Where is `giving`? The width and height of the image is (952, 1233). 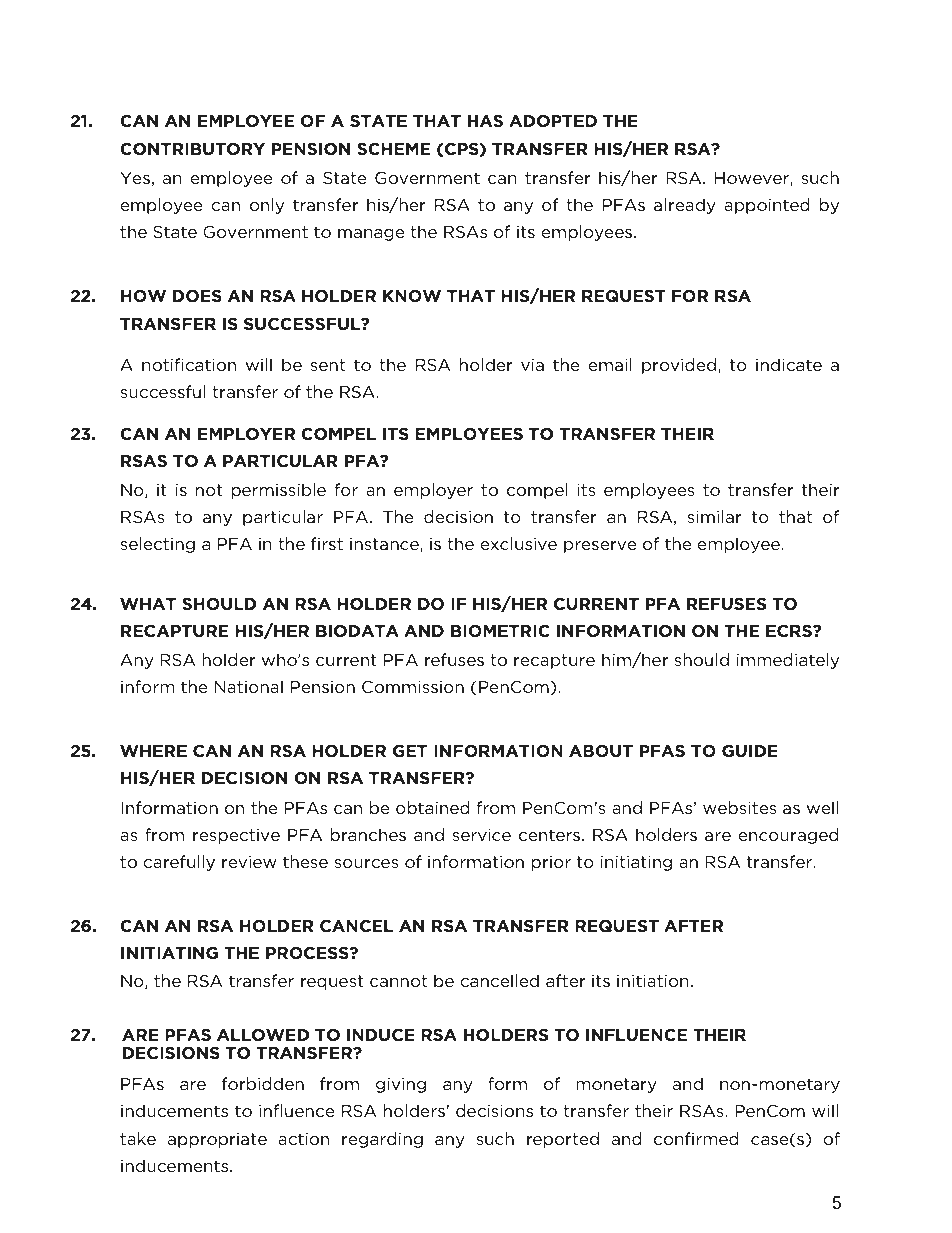
giving is located at coordinates (401, 1085).
